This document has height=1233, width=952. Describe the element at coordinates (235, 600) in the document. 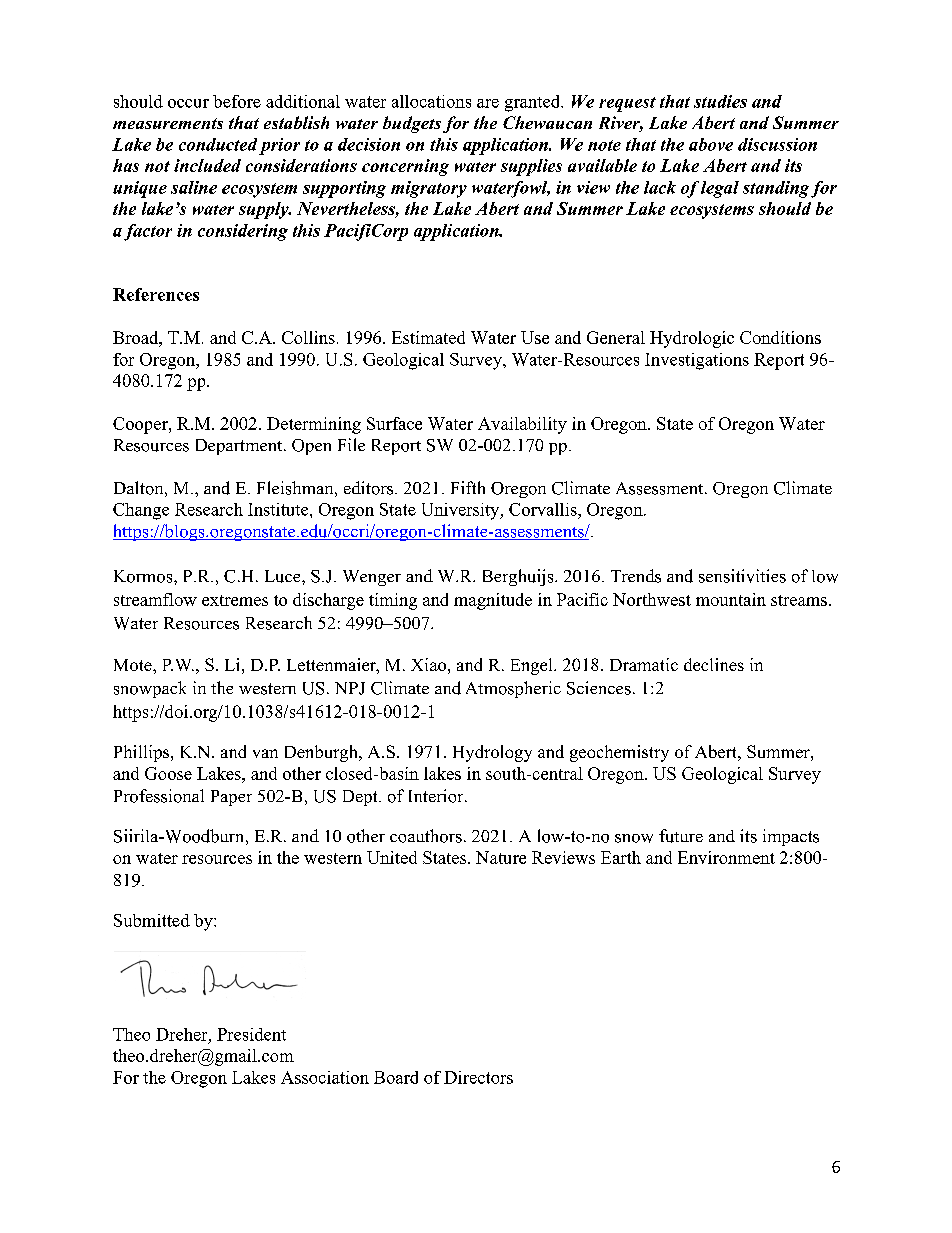

I see `extremes` at that location.
